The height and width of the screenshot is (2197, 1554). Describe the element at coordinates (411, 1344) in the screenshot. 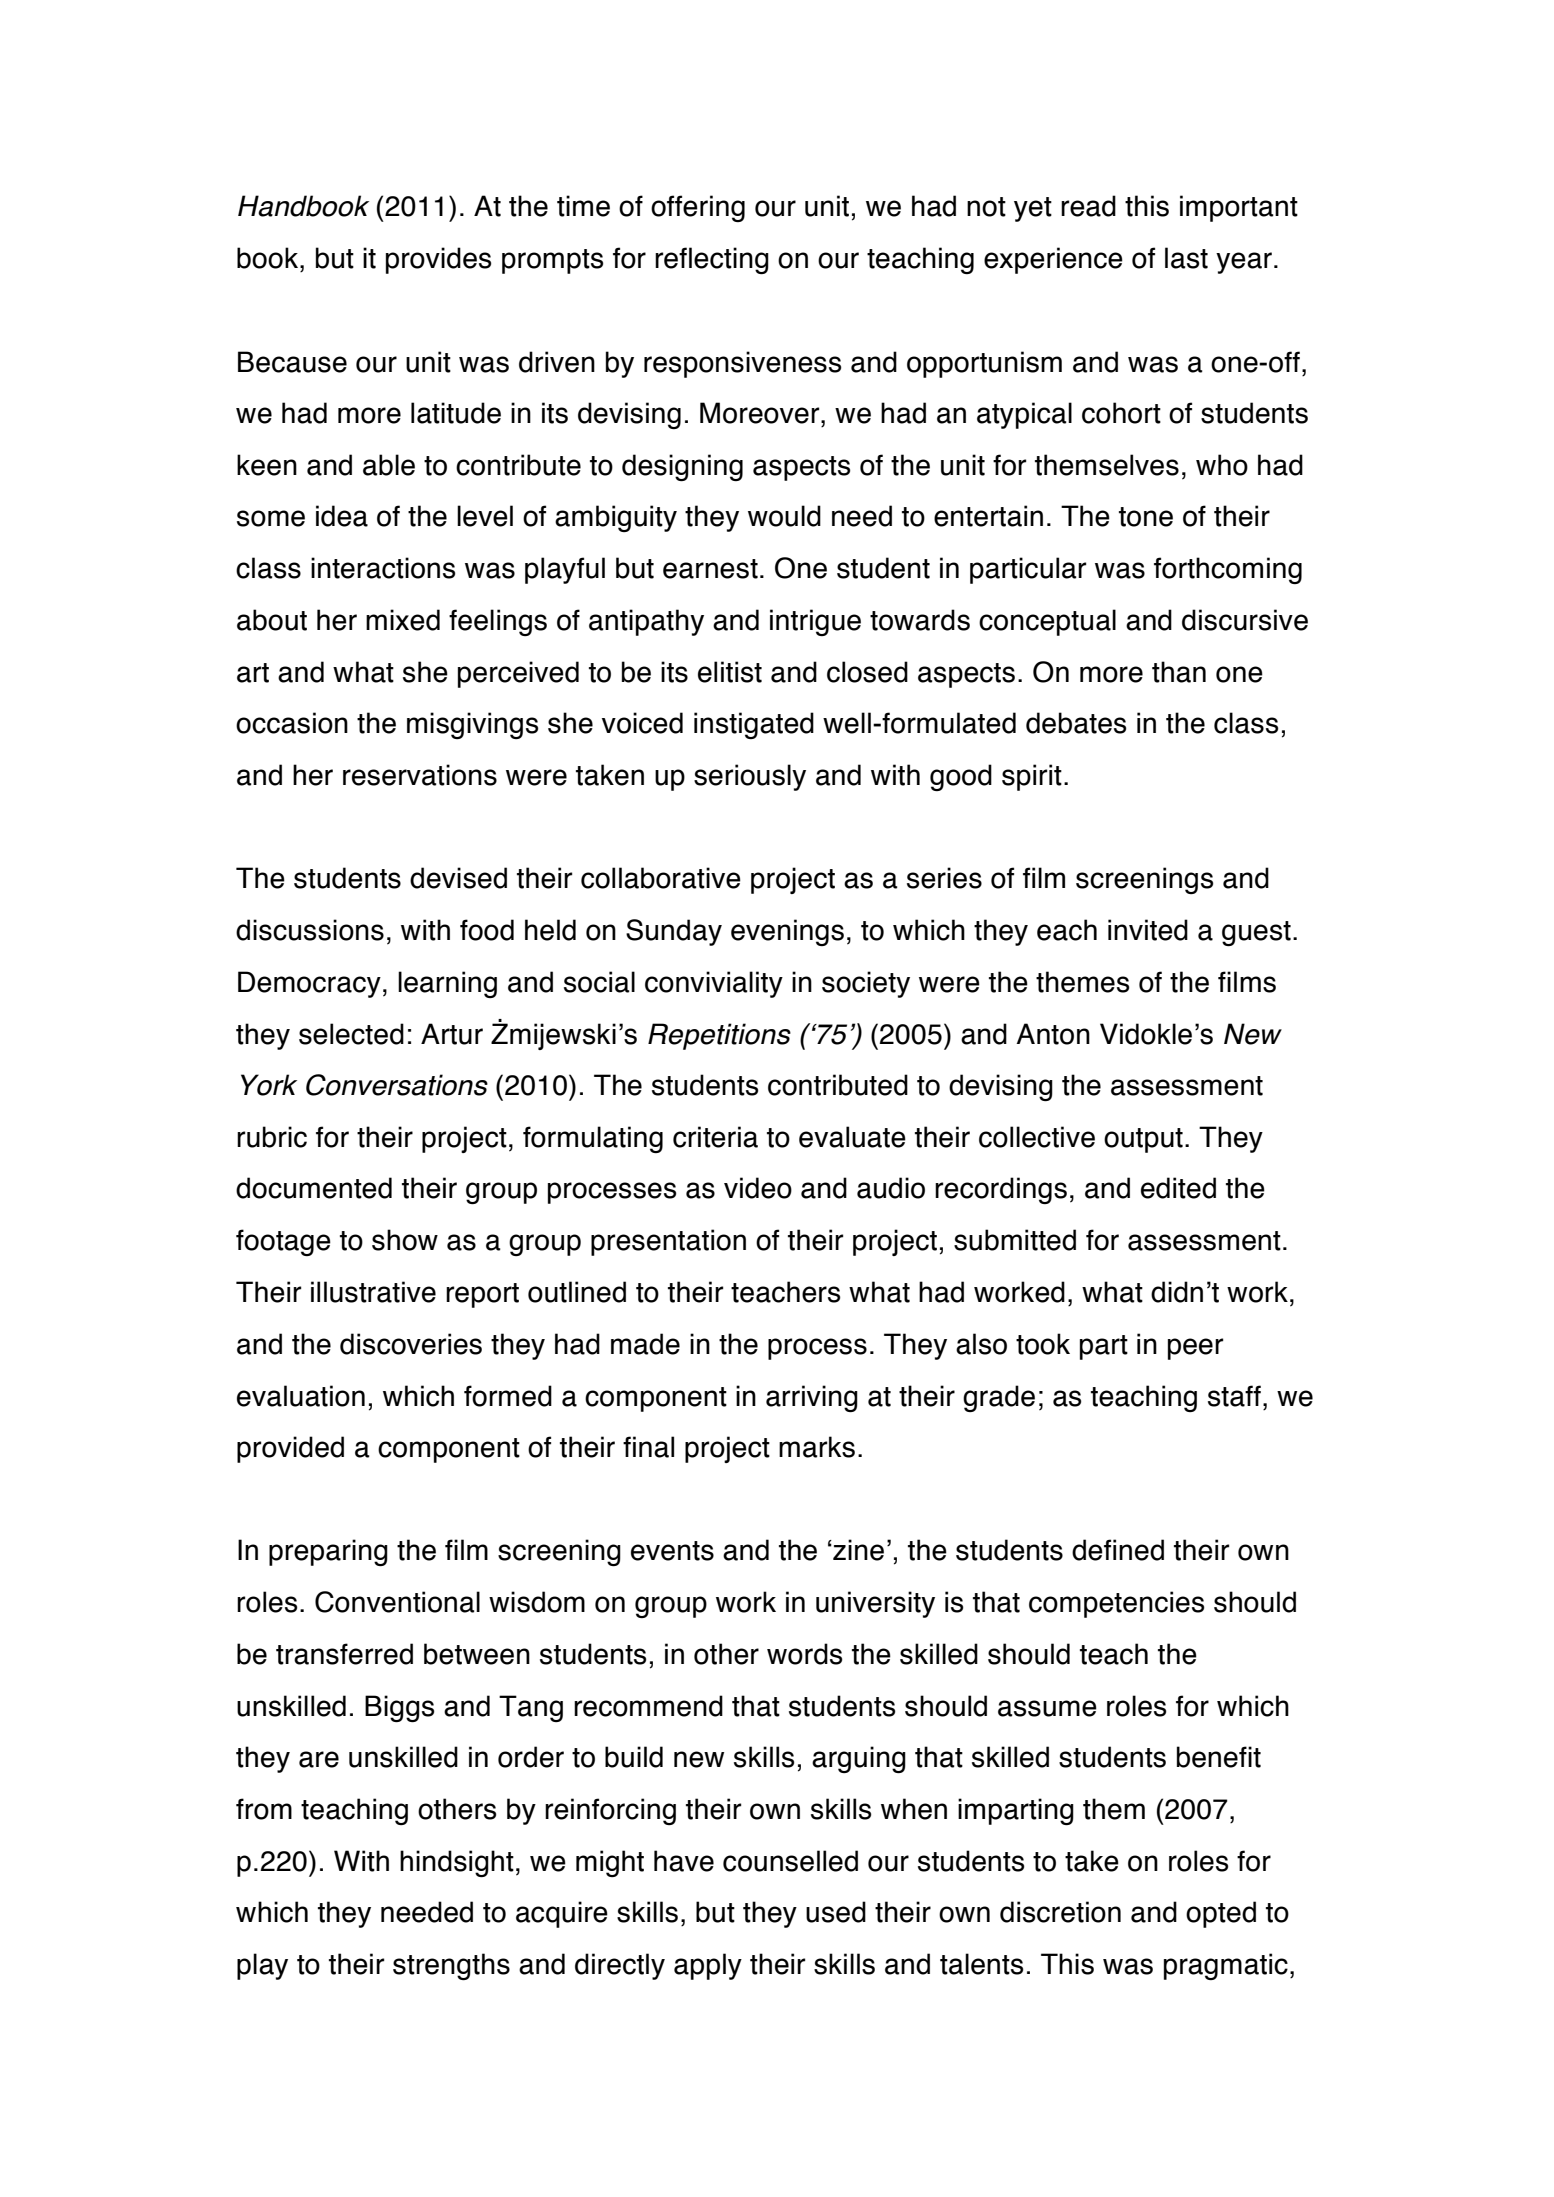

I see `discoveries` at that location.
